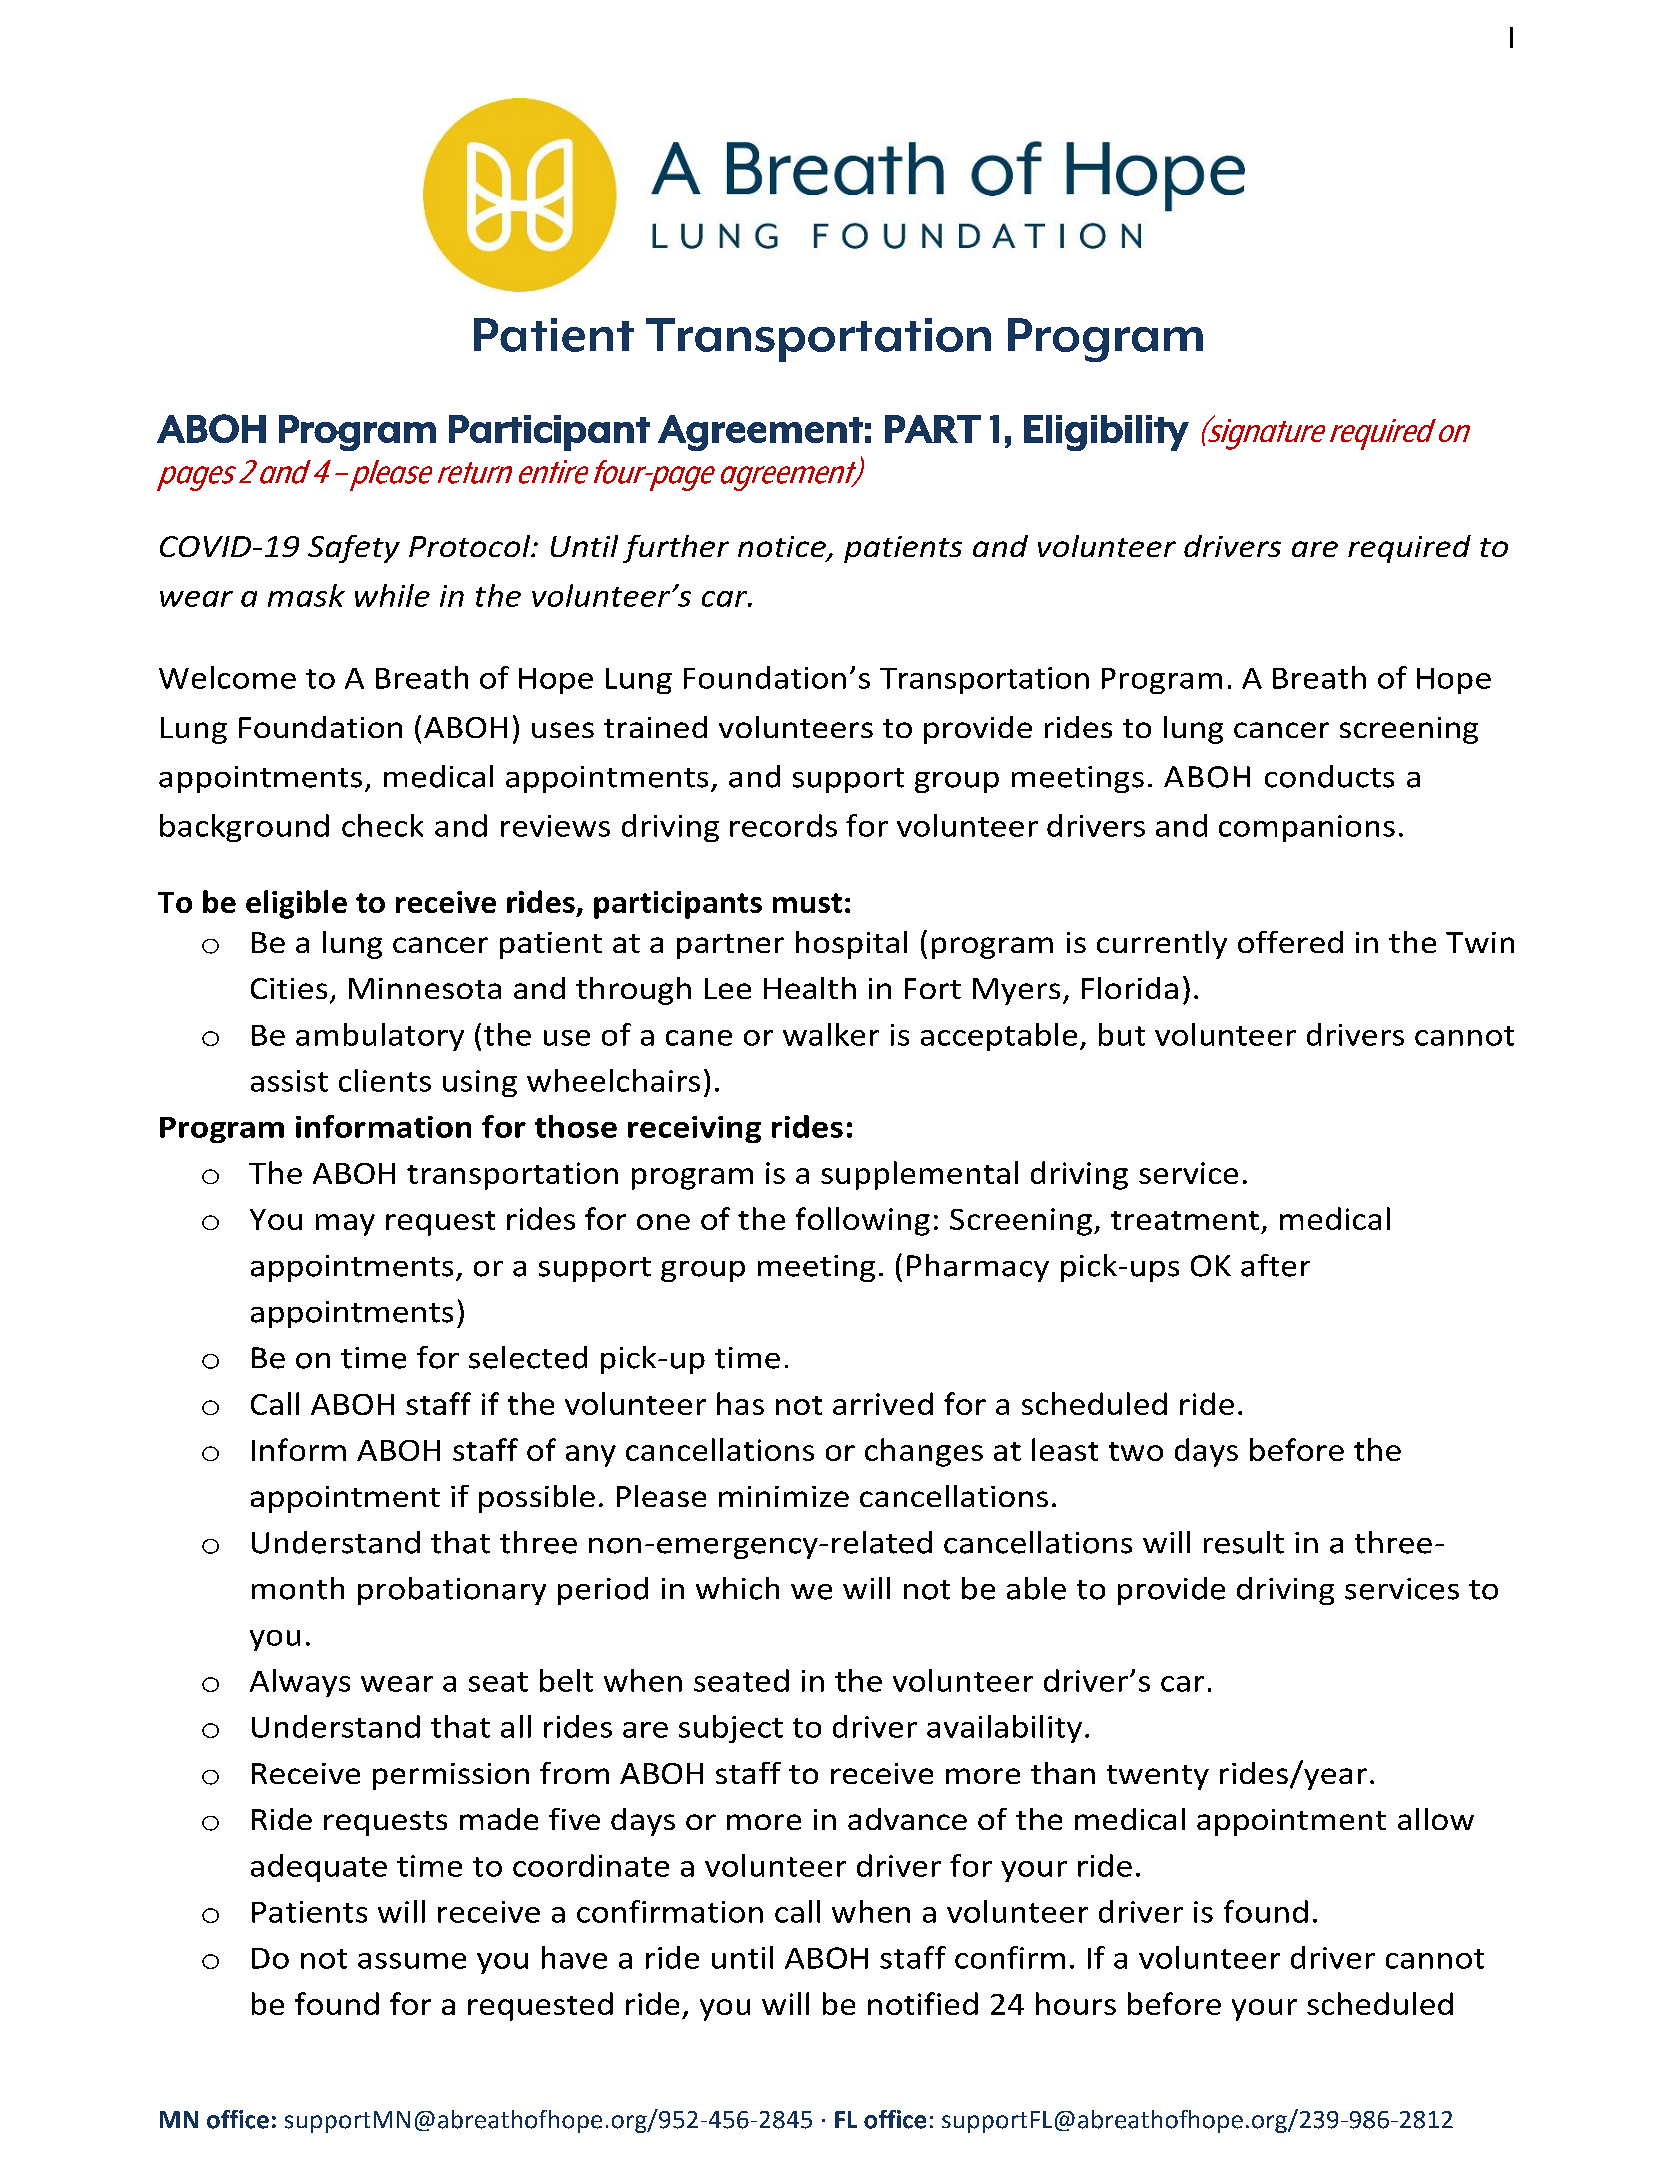 The height and width of the screenshot is (2170, 1677). Describe the element at coordinates (863, 1221) in the screenshot. I see `following` at that location.
